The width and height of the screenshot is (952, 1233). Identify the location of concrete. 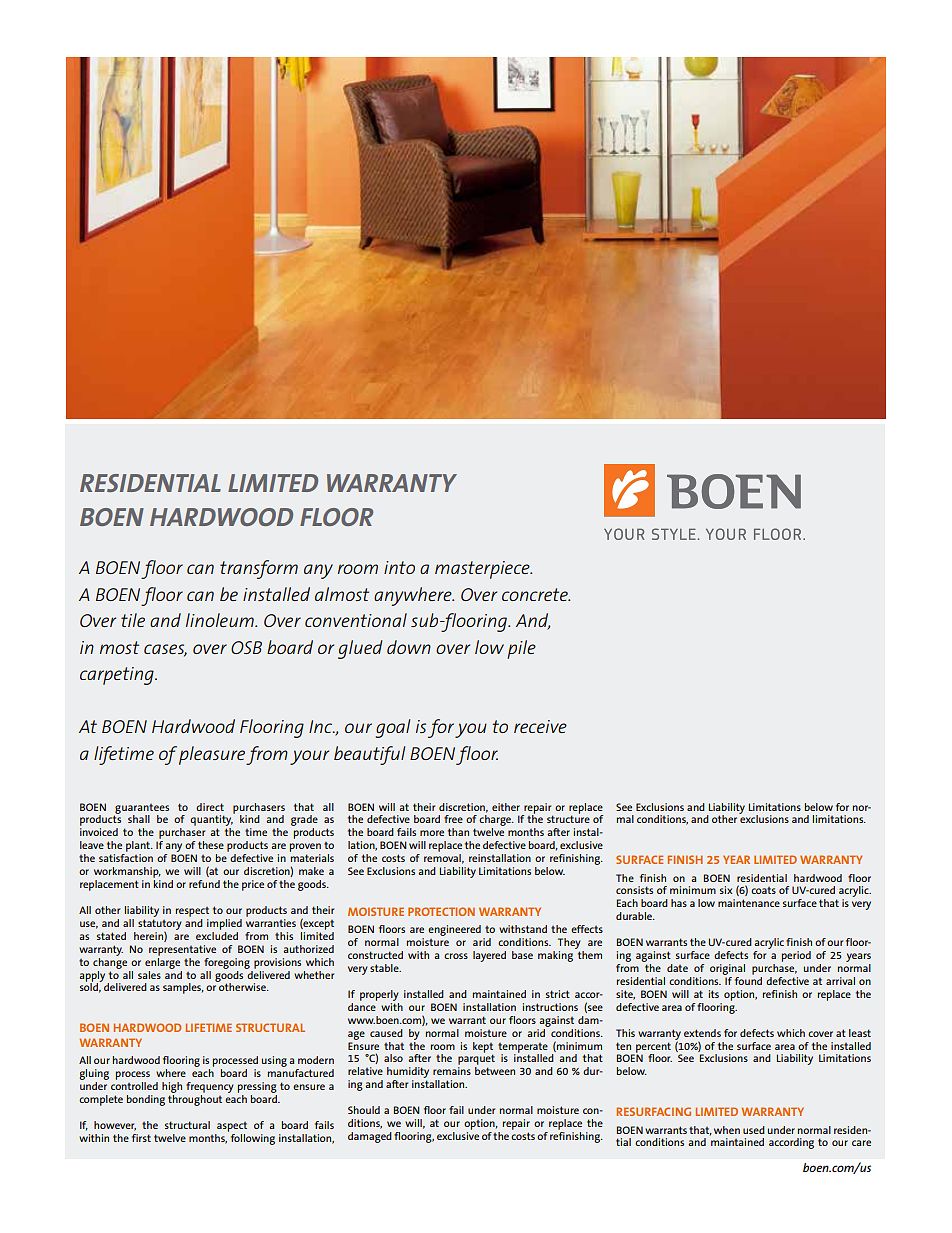
(536, 594).
